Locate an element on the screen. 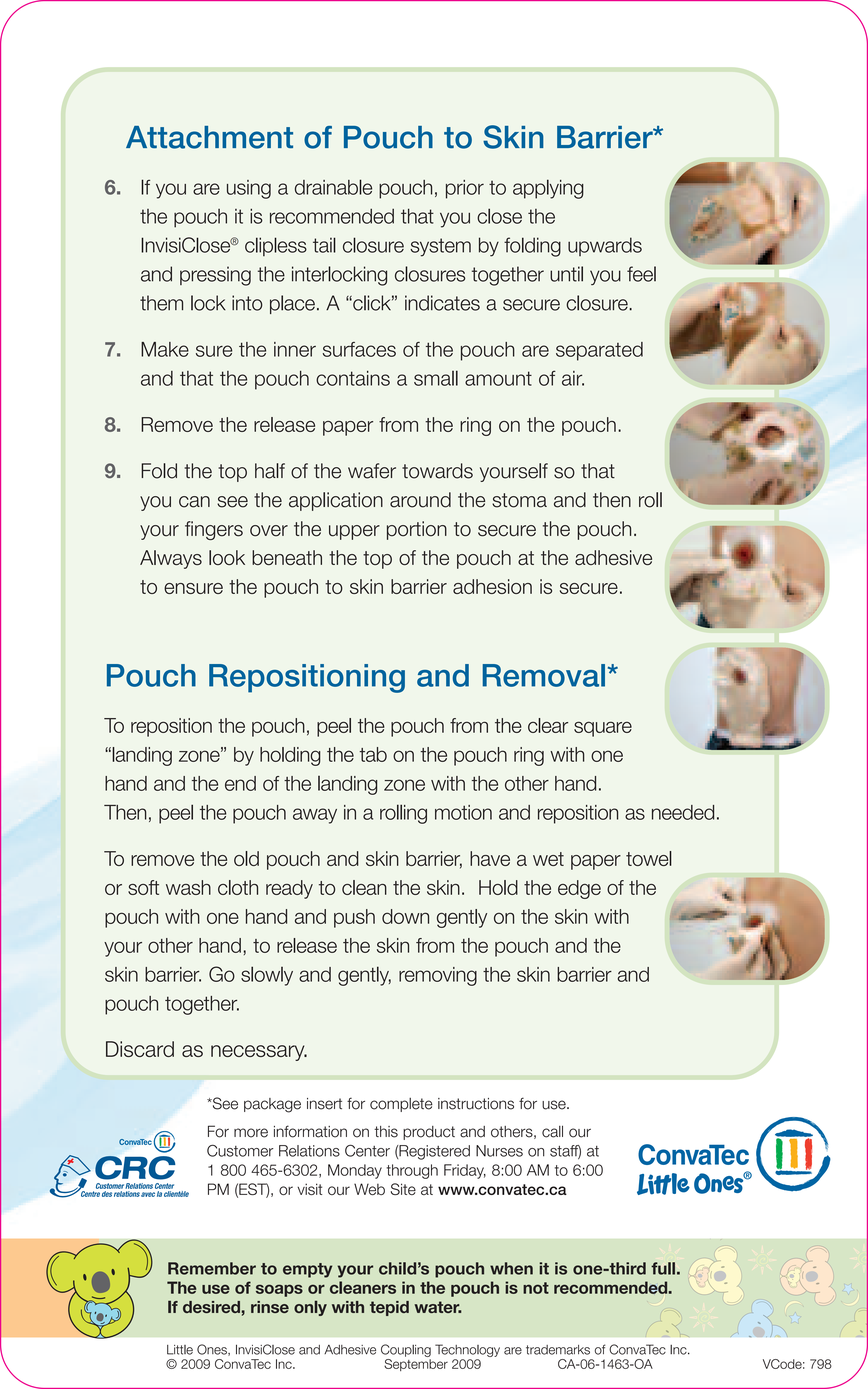 This screenshot has width=868, height=1389. trademarks is located at coordinates (558, 1350).
